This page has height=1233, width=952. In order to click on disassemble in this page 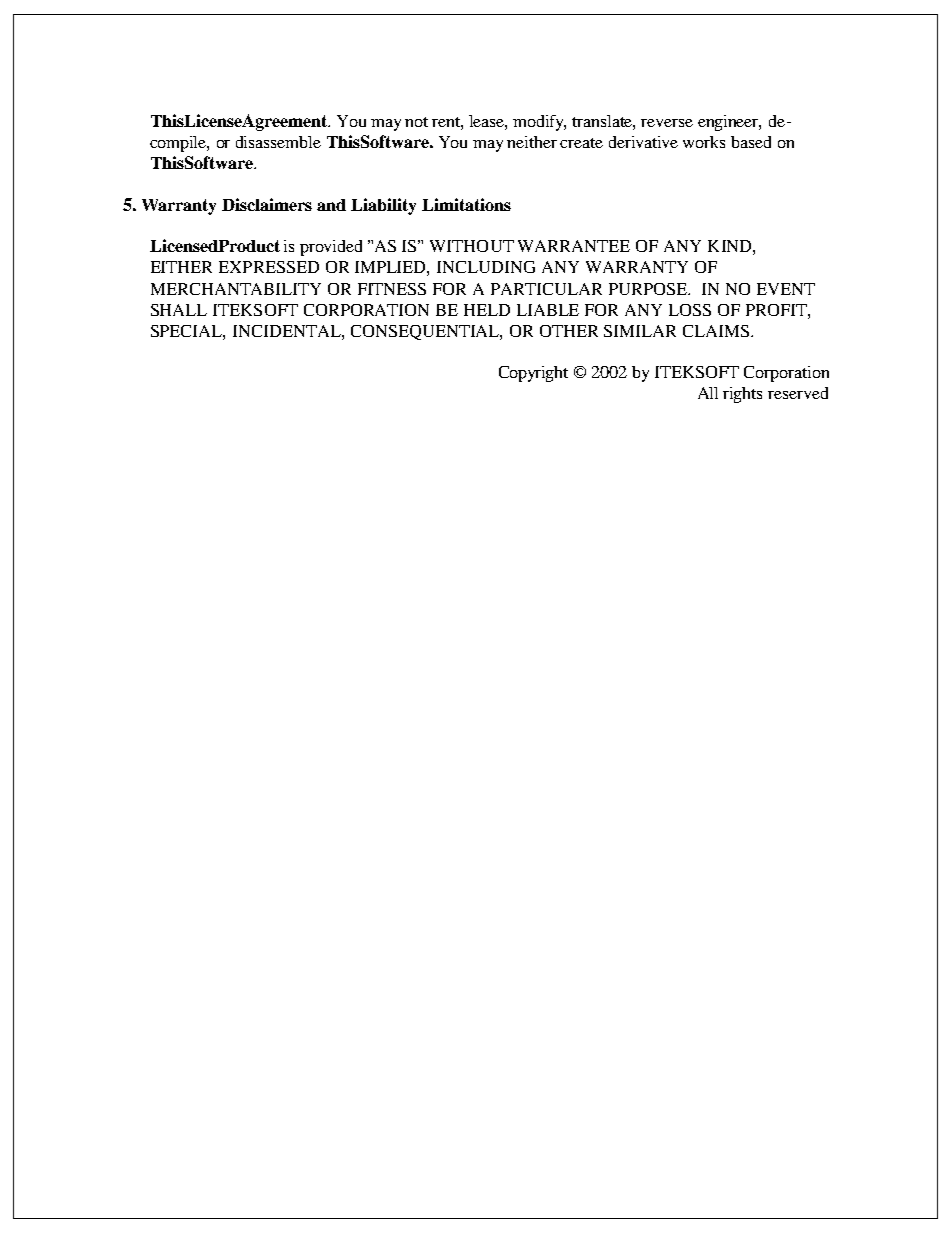, I will do `click(278, 142)`.
